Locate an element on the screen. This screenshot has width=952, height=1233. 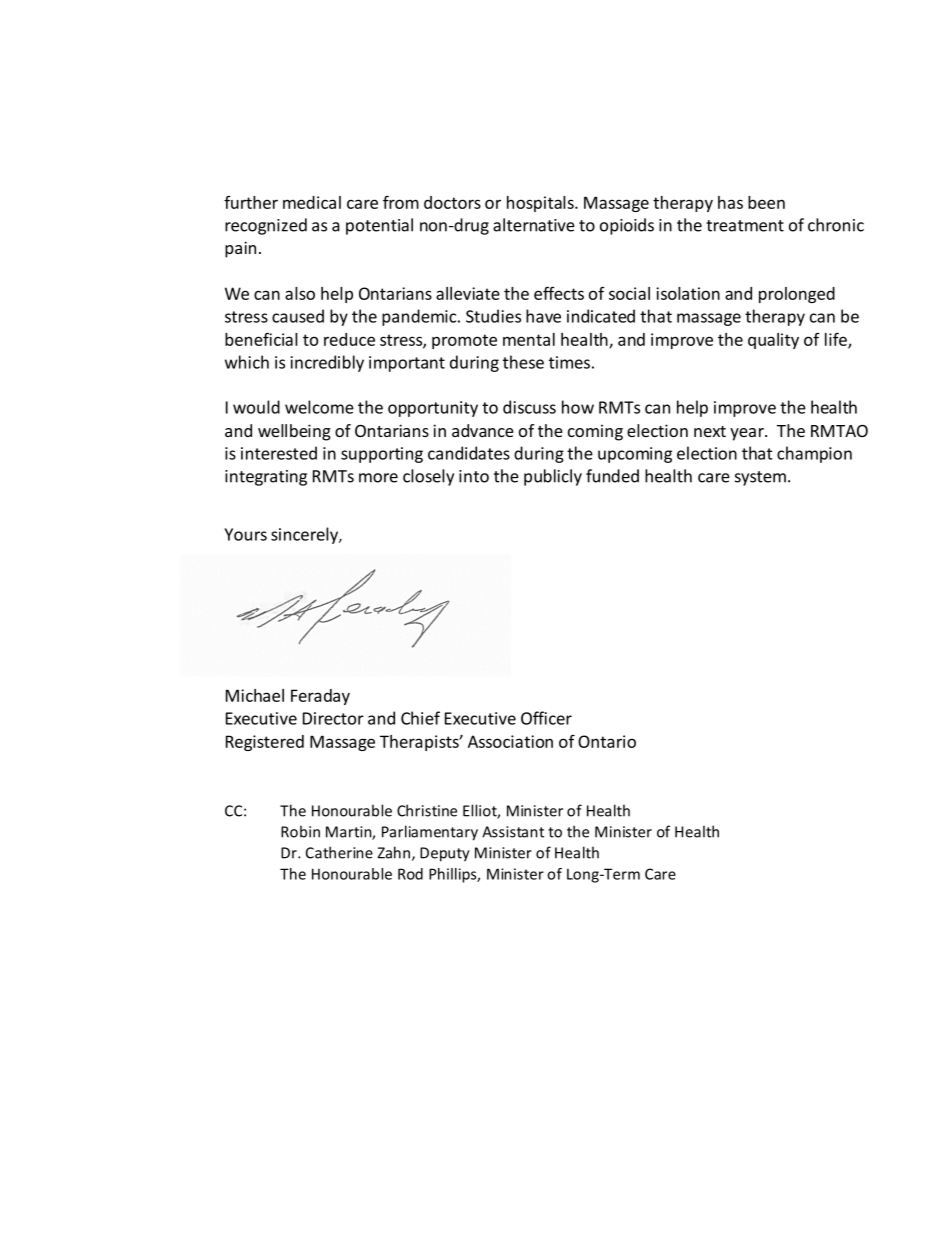
discuss is located at coordinates (529, 407).
